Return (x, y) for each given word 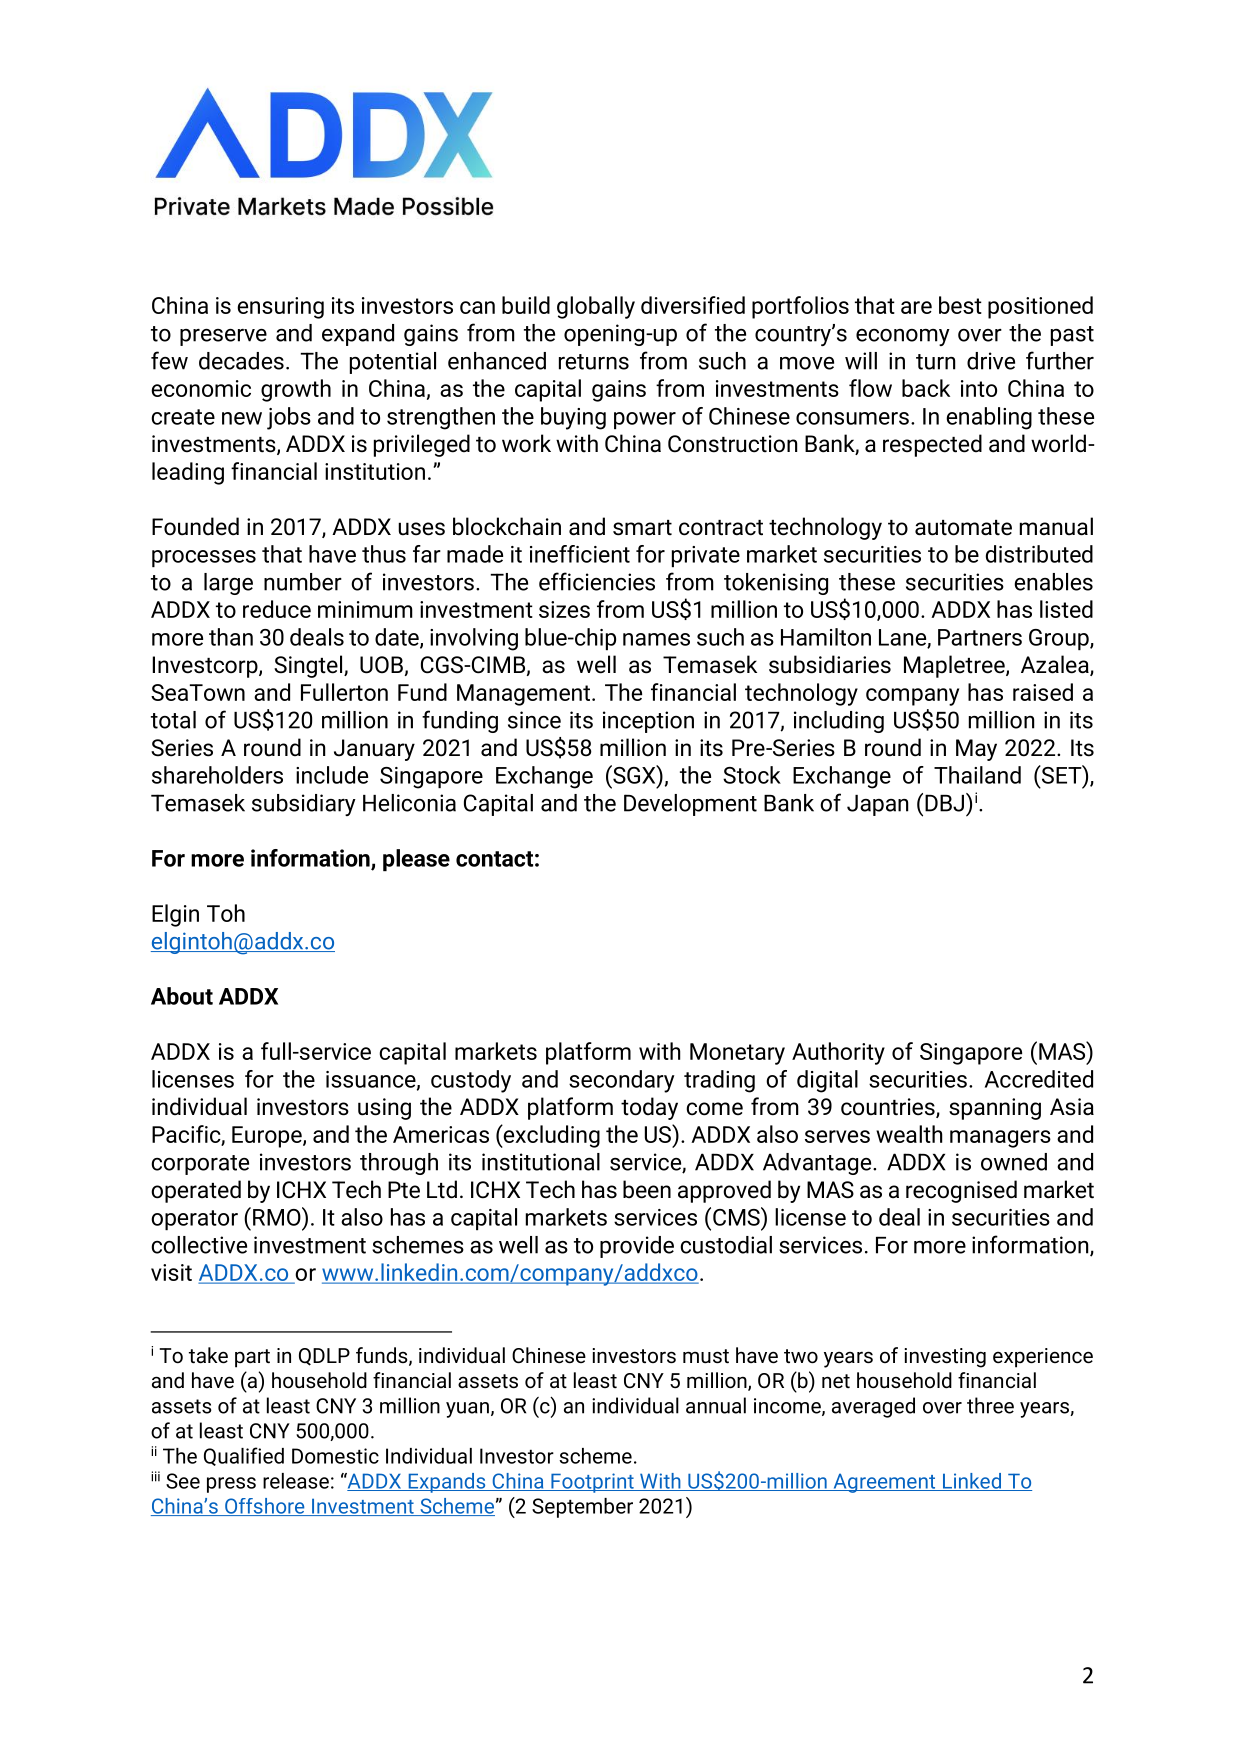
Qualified (244, 1456)
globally (596, 307)
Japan (877, 805)
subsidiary (304, 805)
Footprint (592, 1483)
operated (196, 1191)
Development (690, 805)
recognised (961, 1191)
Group (1060, 639)
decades (241, 361)
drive (991, 361)
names (656, 639)
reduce (277, 609)
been (647, 1189)
